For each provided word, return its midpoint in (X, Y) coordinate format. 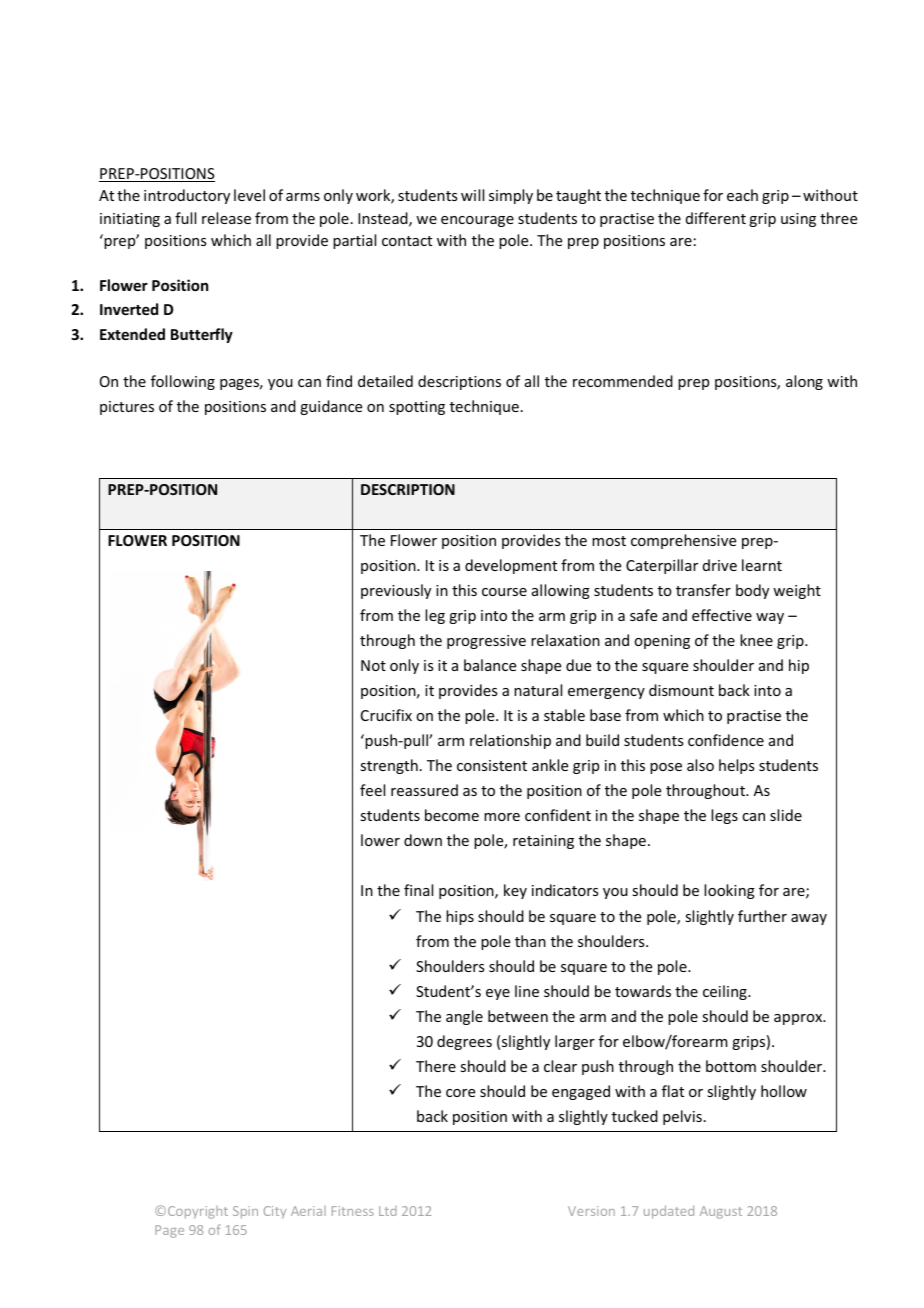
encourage (477, 221)
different (716, 218)
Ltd (388, 1211)
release (226, 218)
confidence (726, 740)
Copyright (198, 1212)
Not (373, 665)
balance (490, 665)
